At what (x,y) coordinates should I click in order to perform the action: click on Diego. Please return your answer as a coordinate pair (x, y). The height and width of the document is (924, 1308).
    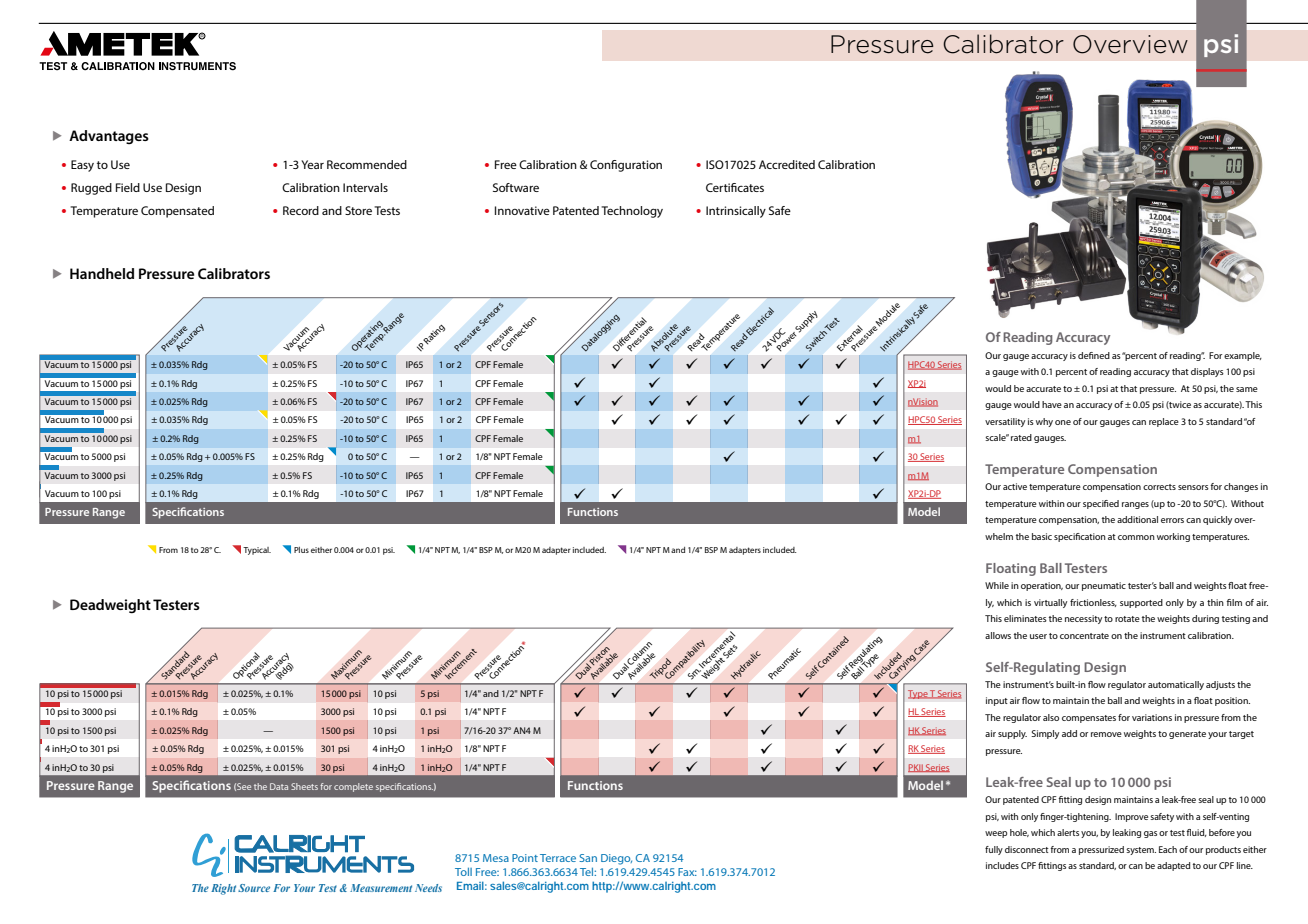
    Looking at the image, I should click on (616, 859).
